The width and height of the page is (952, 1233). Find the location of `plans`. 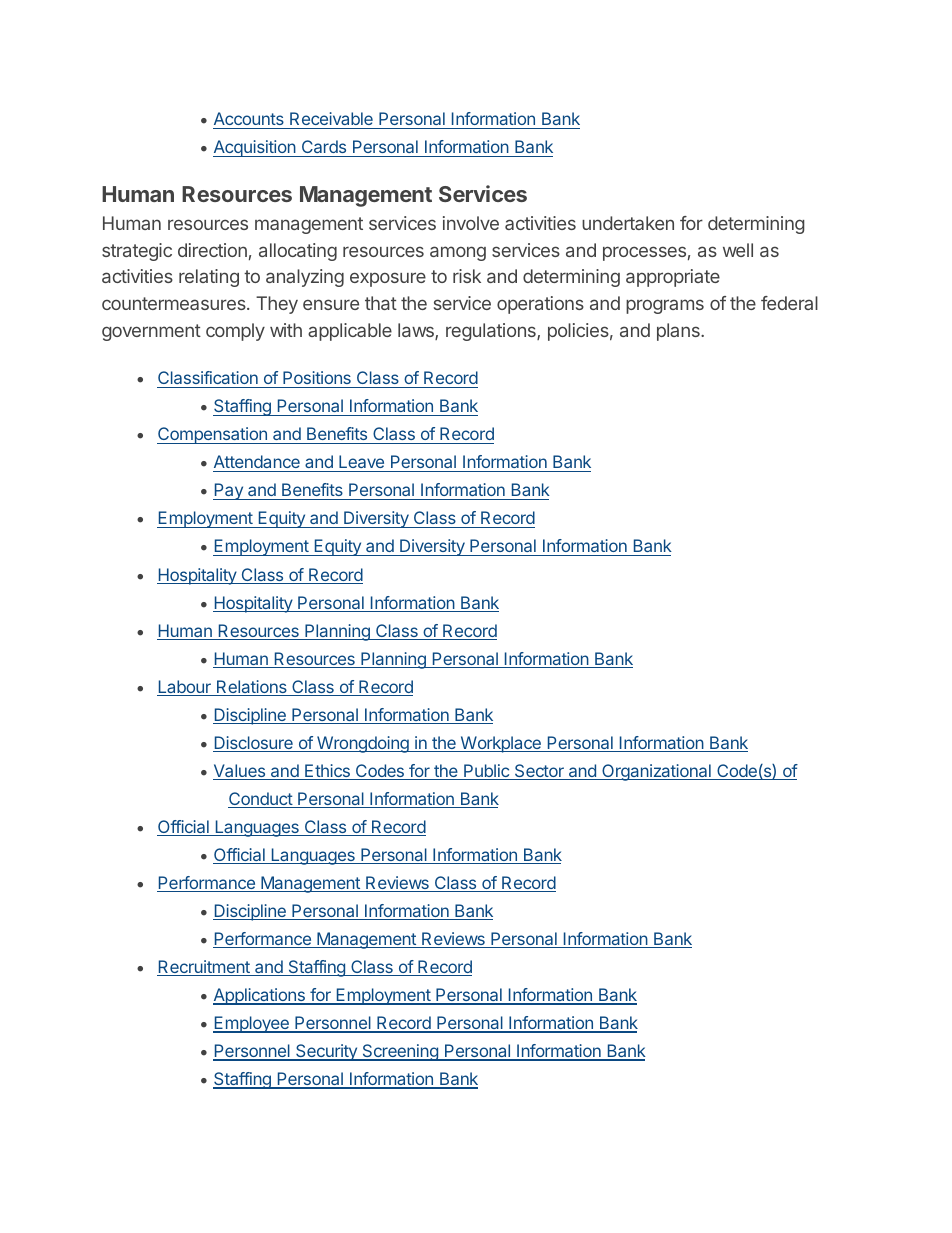

plans is located at coordinates (679, 332).
